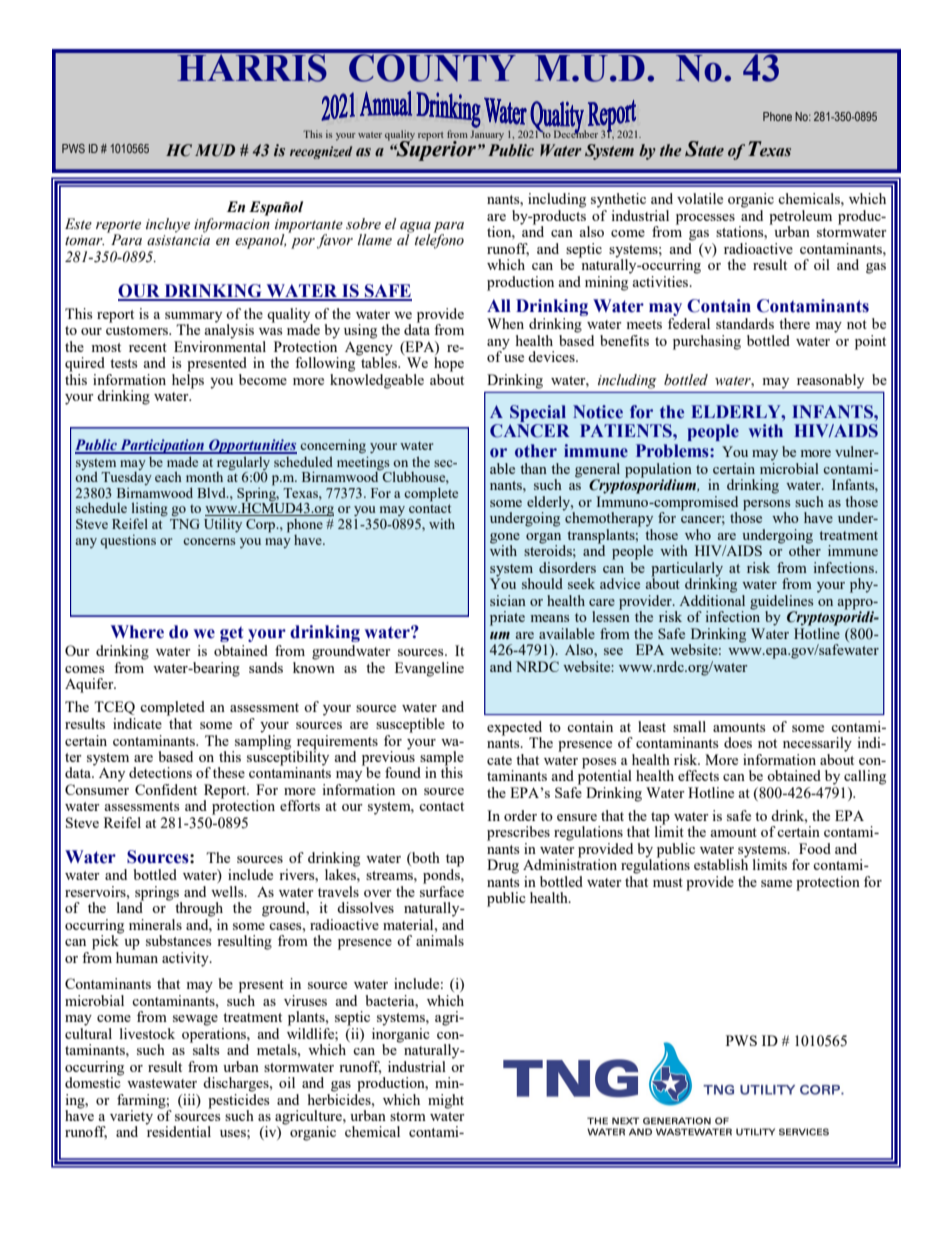  What do you see at coordinates (668, 882) in the document?
I see `must` at bounding box center [668, 882].
